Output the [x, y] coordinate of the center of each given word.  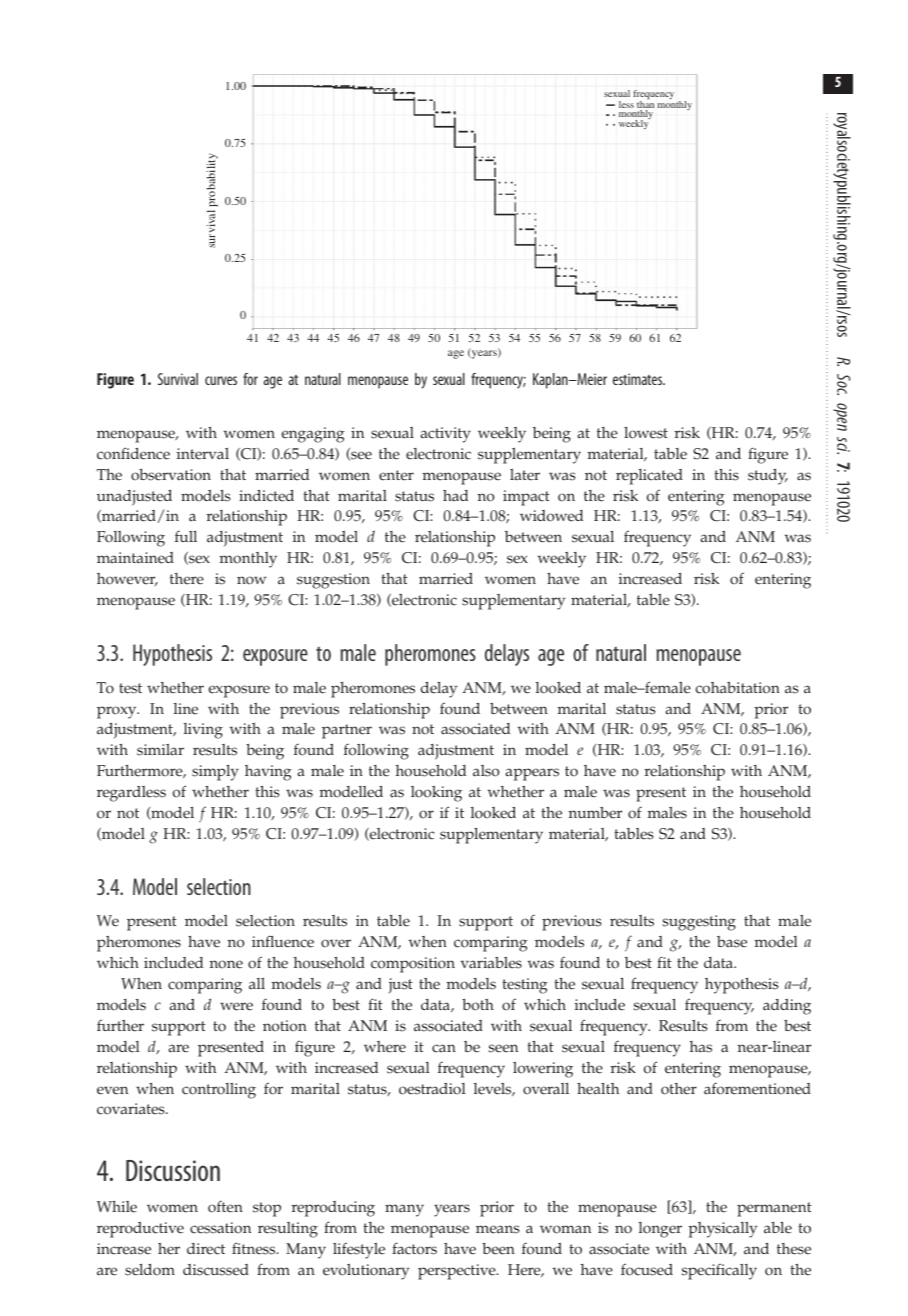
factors [414, 1248]
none [226, 964]
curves [221, 380]
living [203, 731]
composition [413, 965]
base [732, 942]
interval [203, 454]
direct [206, 1249]
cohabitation [737, 688]
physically [723, 1230]
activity [445, 435]
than [645, 105]
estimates [639, 379]
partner [347, 731]
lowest [646, 433]
